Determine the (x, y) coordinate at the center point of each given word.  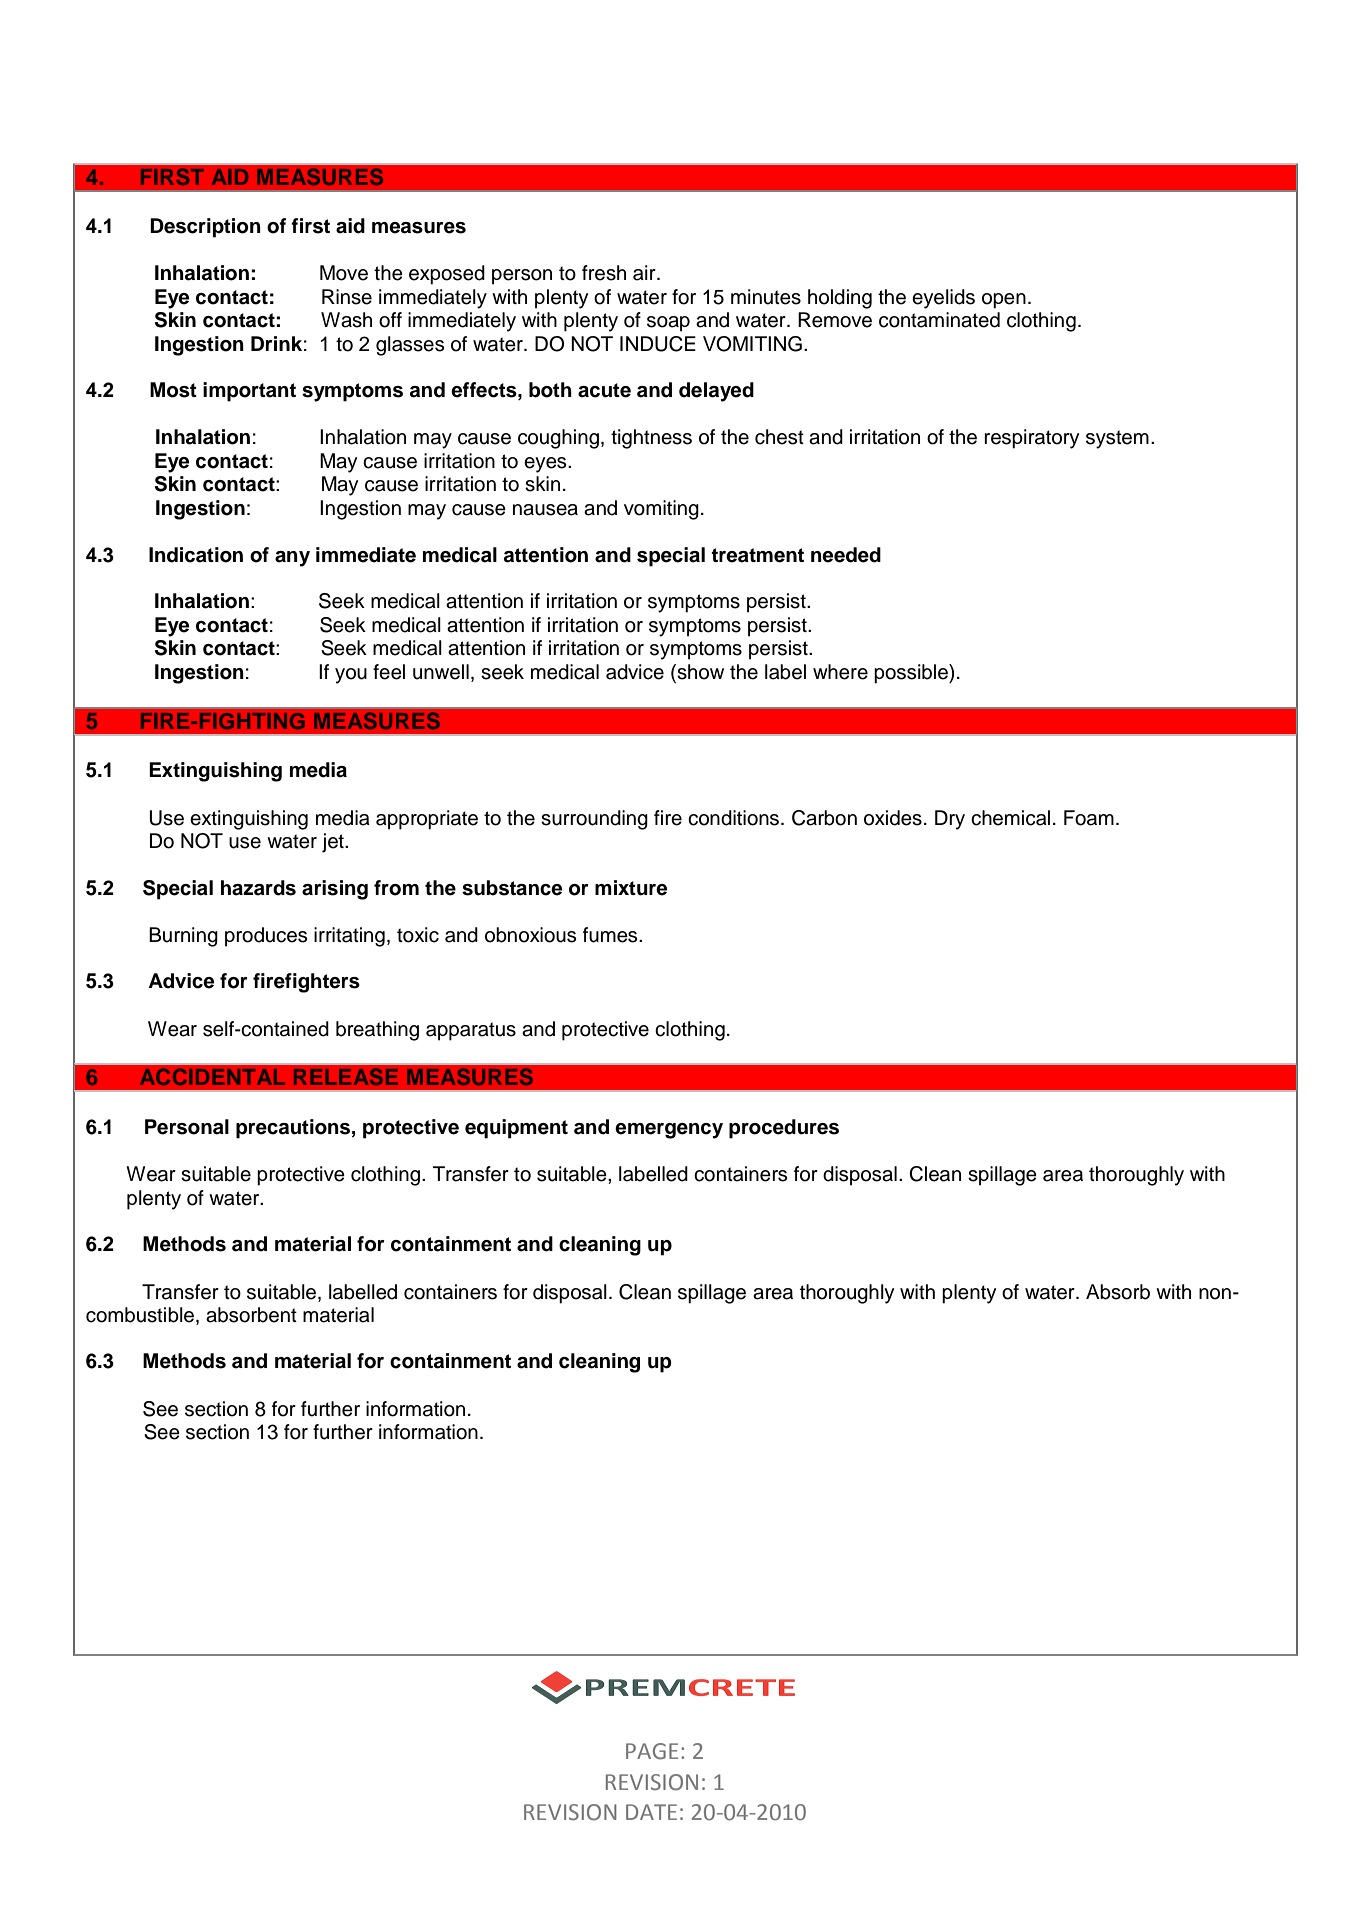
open (1004, 301)
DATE (651, 1812)
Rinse (347, 297)
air (645, 273)
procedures (784, 1129)
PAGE (652, 1751)
